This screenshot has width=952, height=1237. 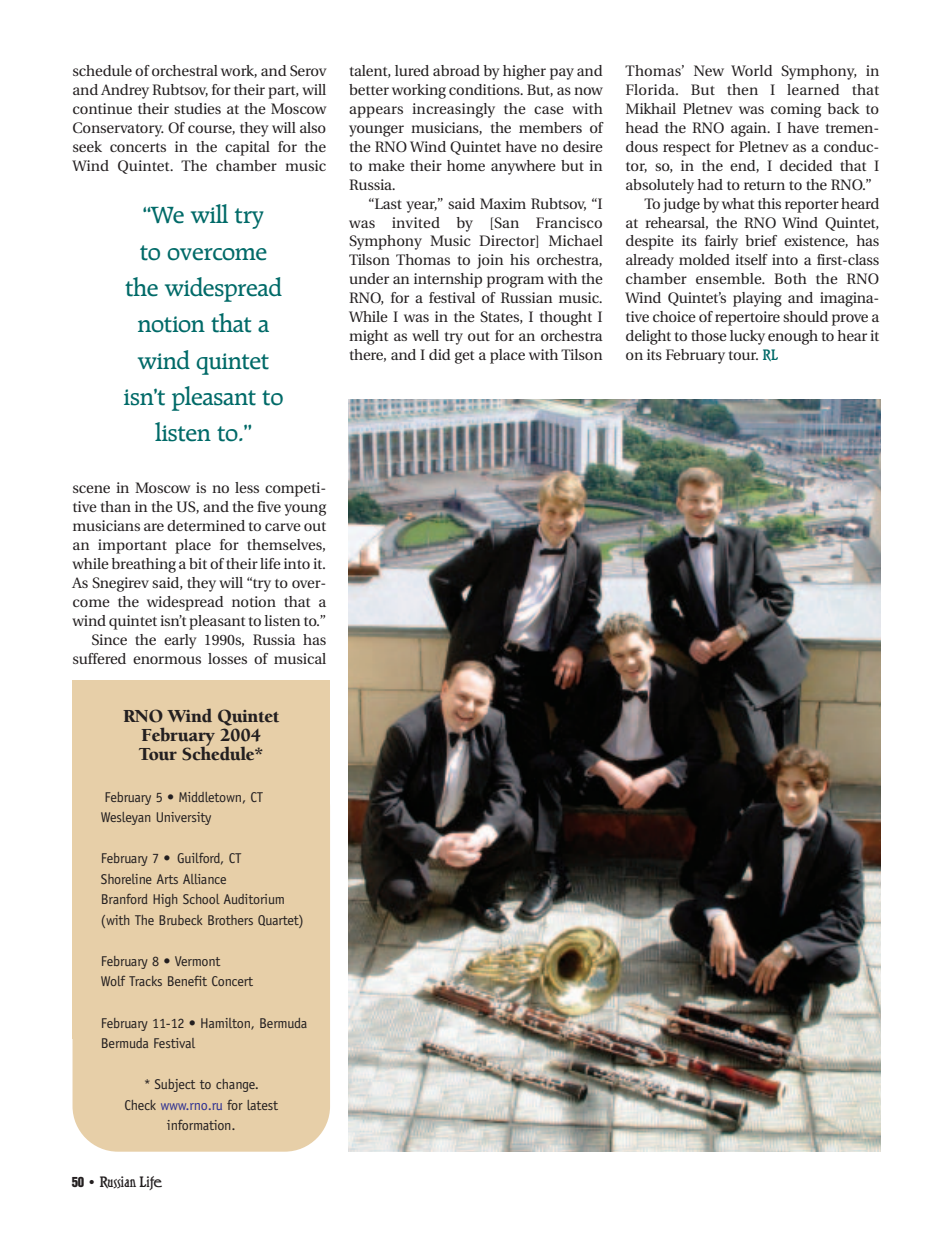 What do you see at coordinates (197, 108) in the screenshot?
I see `studies` at bounding box center [197, 108].
